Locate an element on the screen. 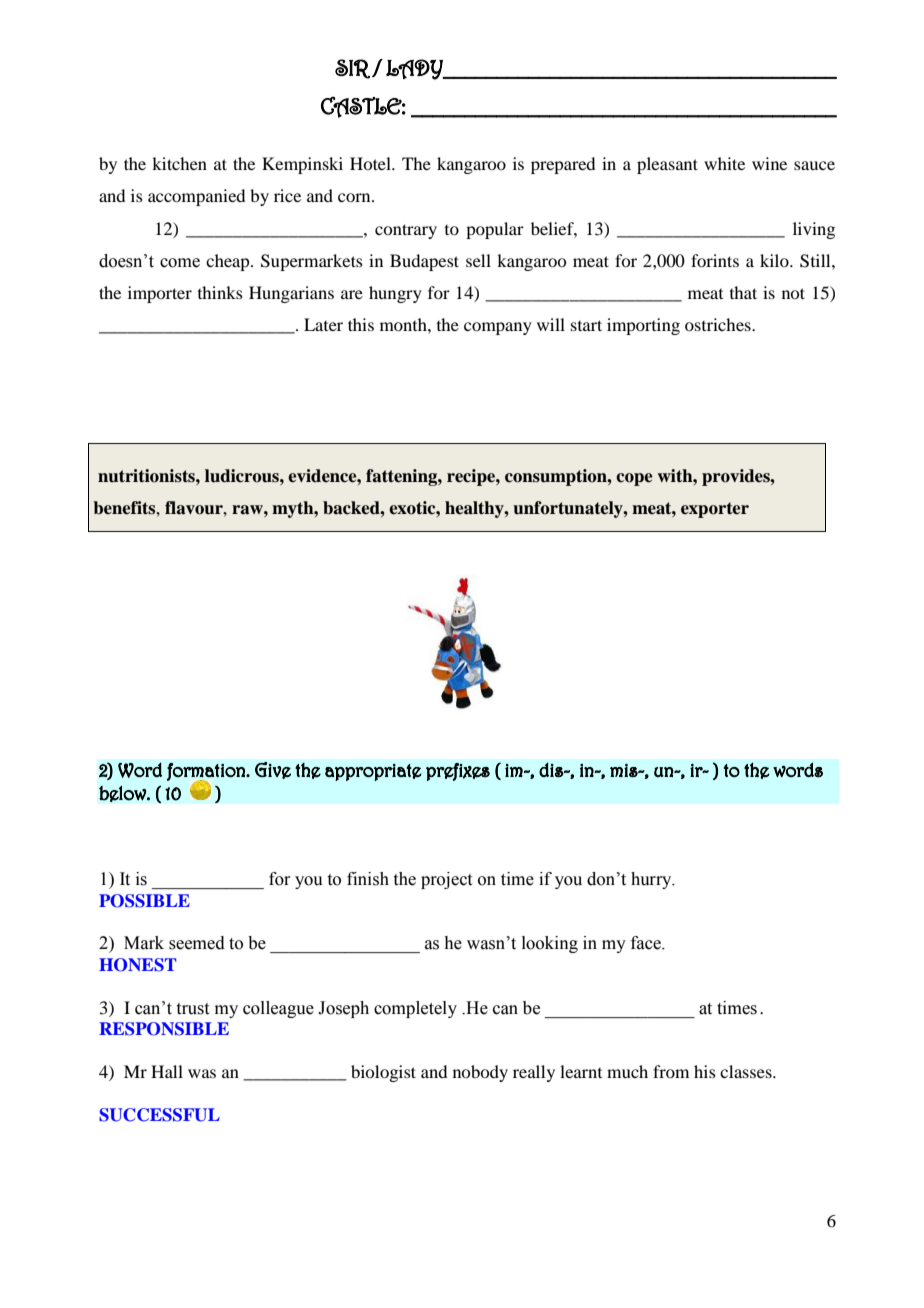 Image resolution: width=924 pixels, height=1308 pixels. nobody is located at coordinates (480, 1073).
